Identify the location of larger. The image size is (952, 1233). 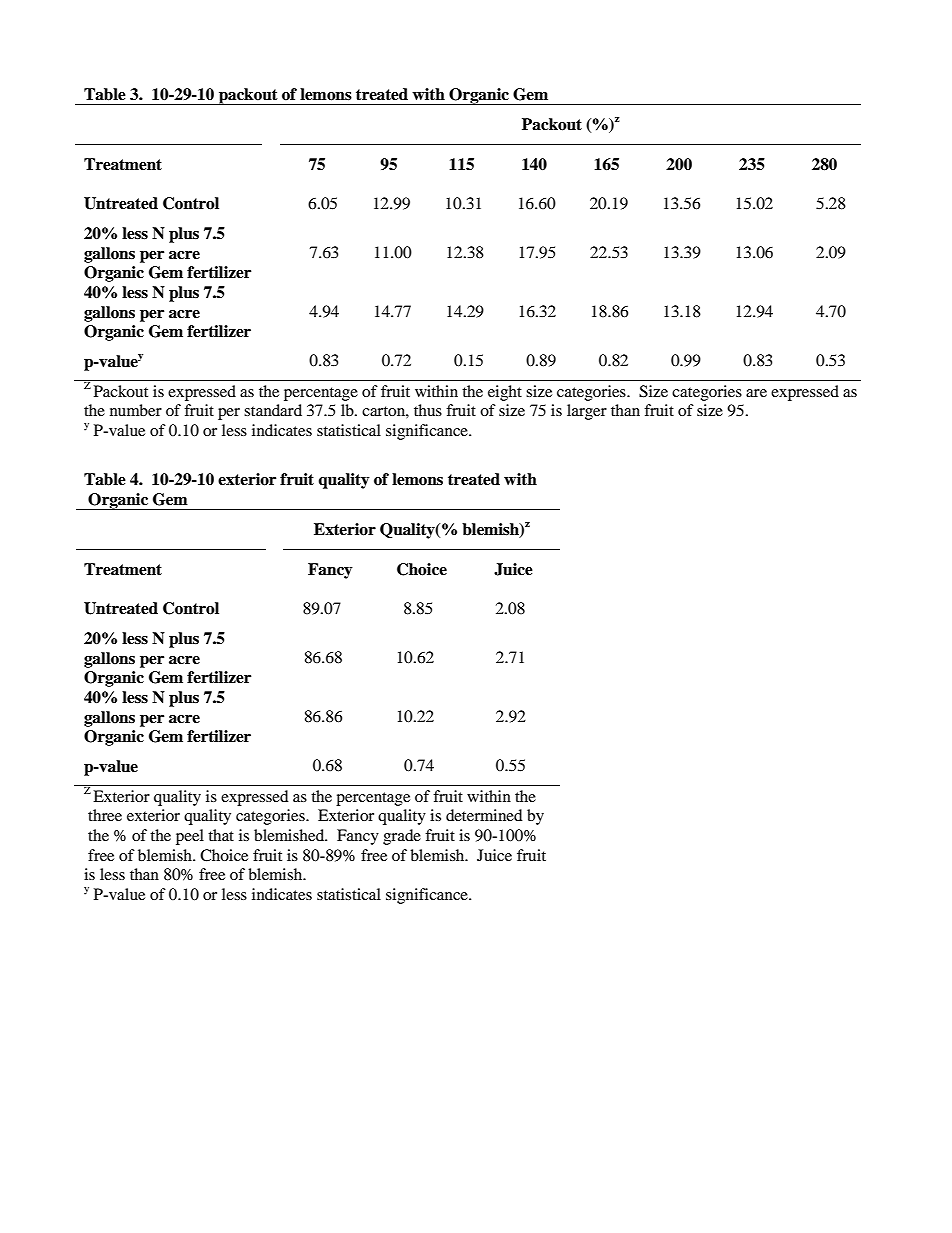
(587, 412).
